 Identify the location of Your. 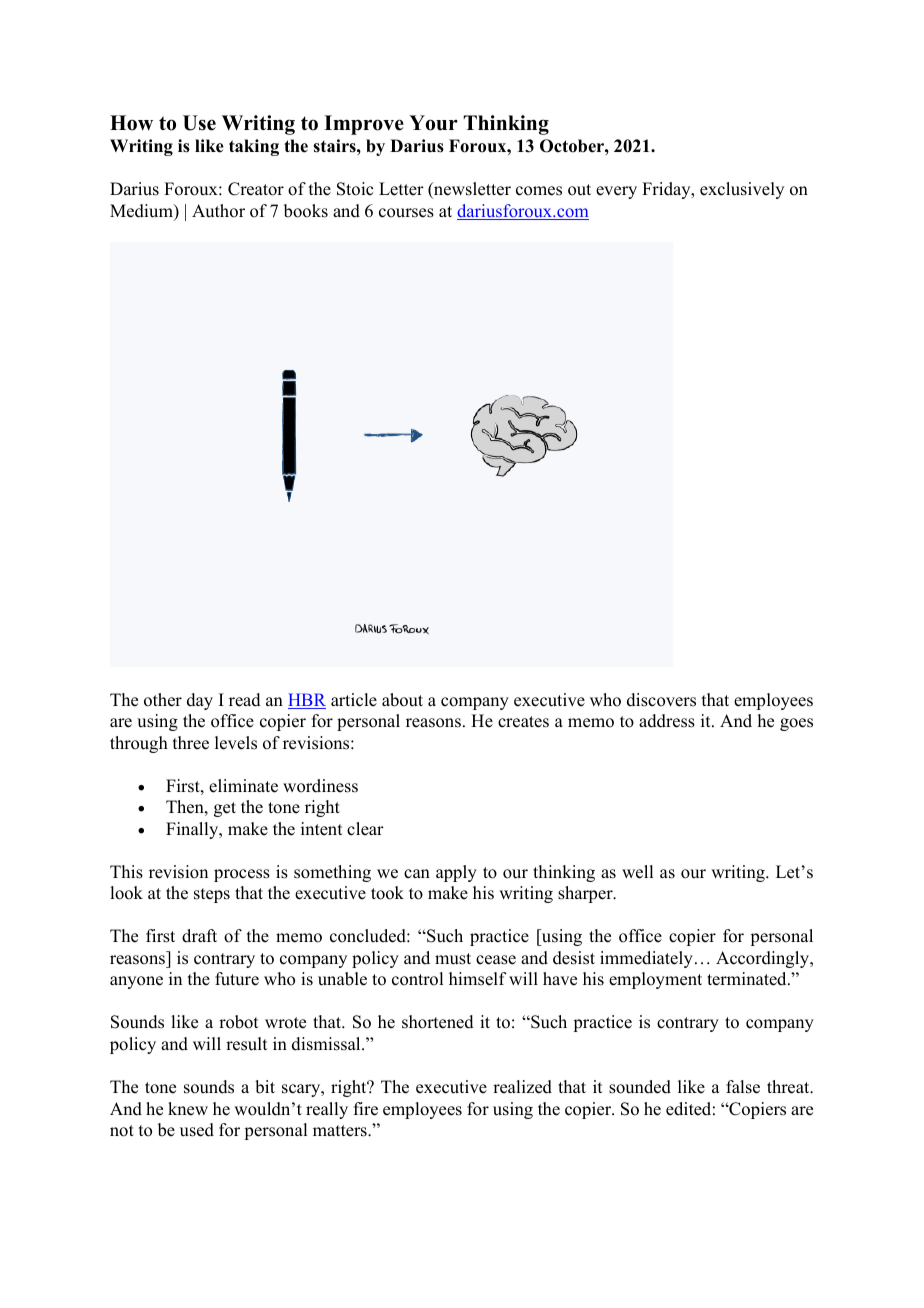
(433, 123).
